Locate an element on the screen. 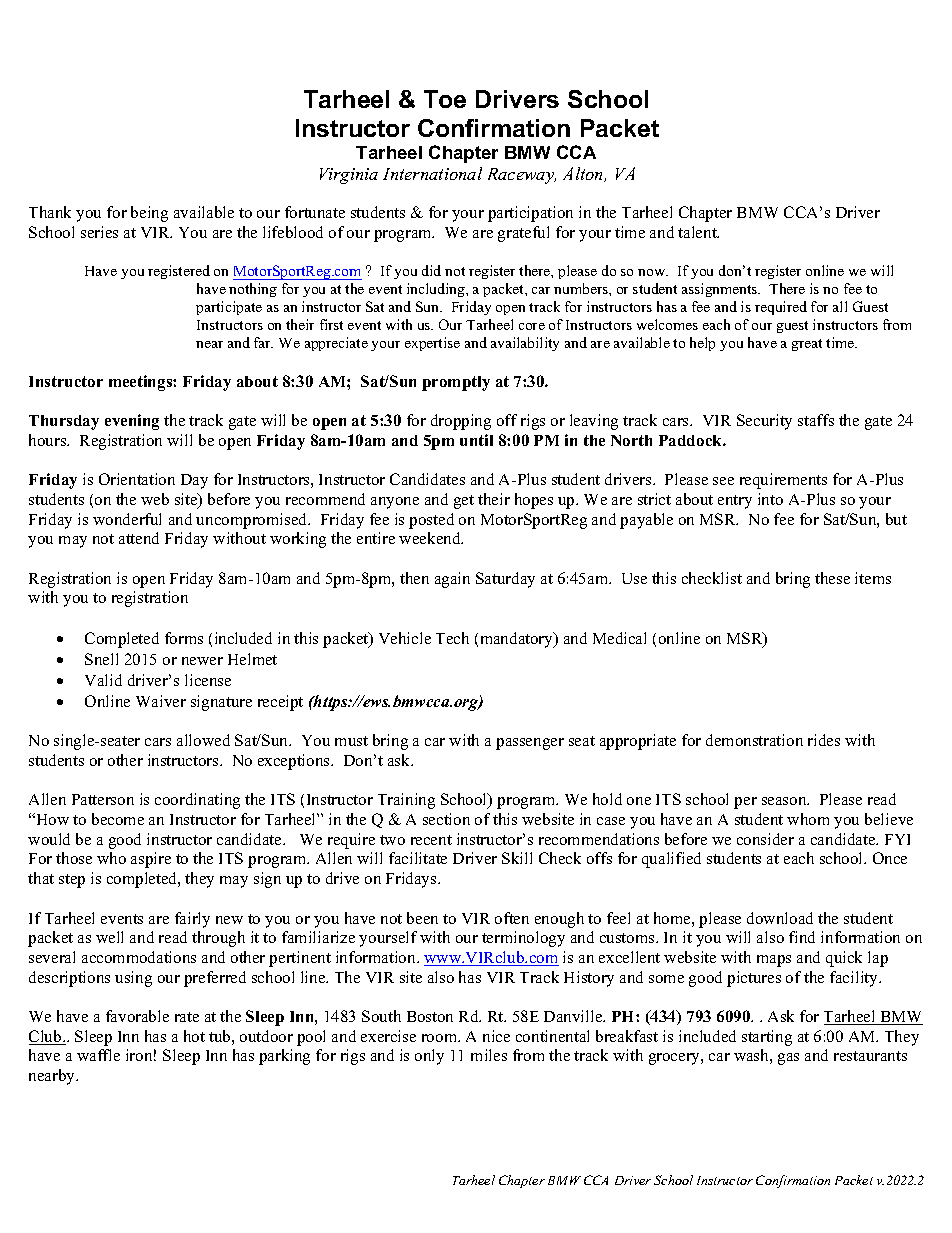  passenger is located at coordinates (530, 744).
